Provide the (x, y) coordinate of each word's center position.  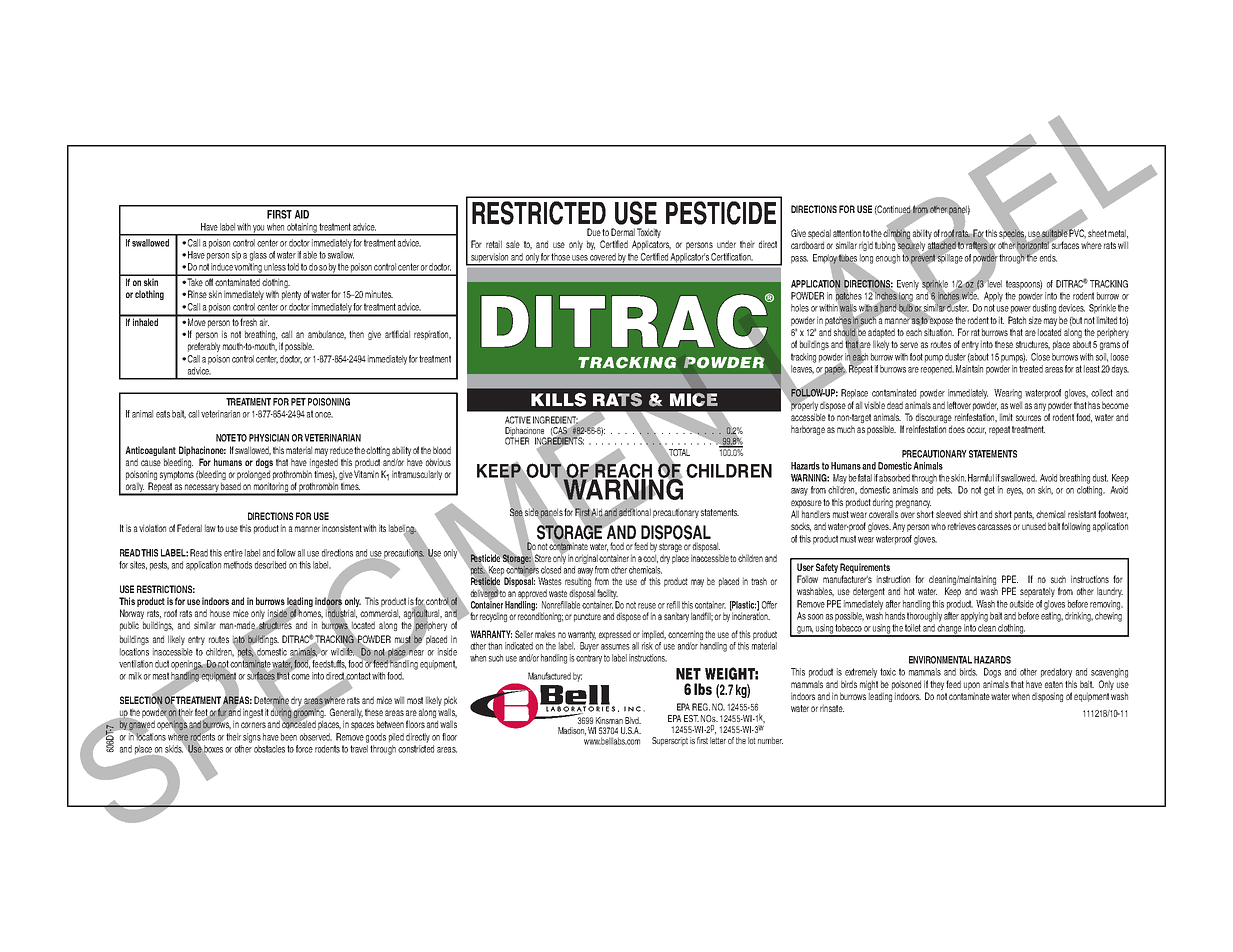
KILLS (558, 400)
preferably (204, 347)
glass (258, 256)
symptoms (177, 475)
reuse (647, 606)
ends (1048, 258)
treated (1031, 369)
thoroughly (924, 617)
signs (252, 738)
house (220, 613)
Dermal (623, 232)
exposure (806, 504)
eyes (1015, 492)
